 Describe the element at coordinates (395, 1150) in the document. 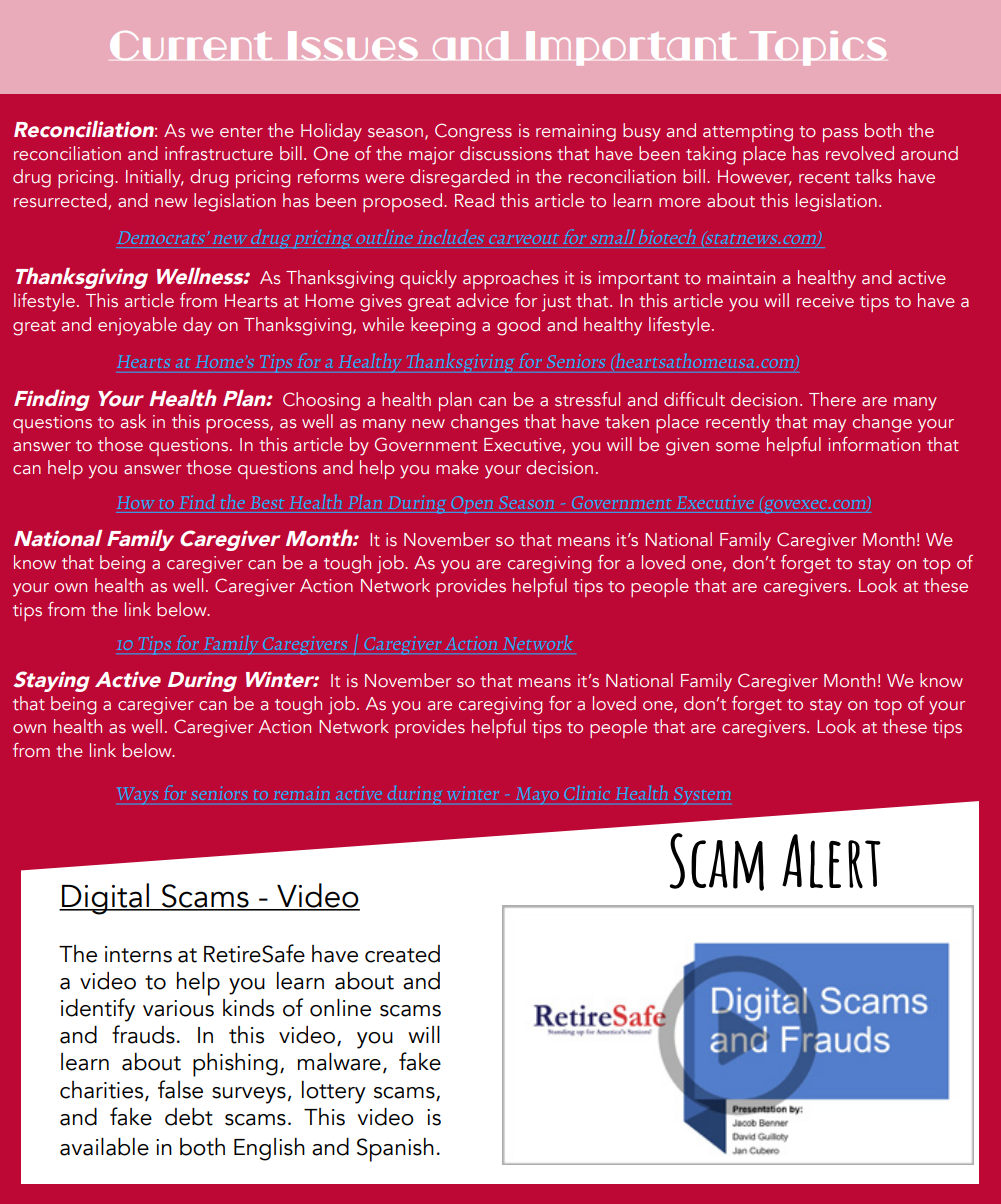

I see `Spanish` at that location.
